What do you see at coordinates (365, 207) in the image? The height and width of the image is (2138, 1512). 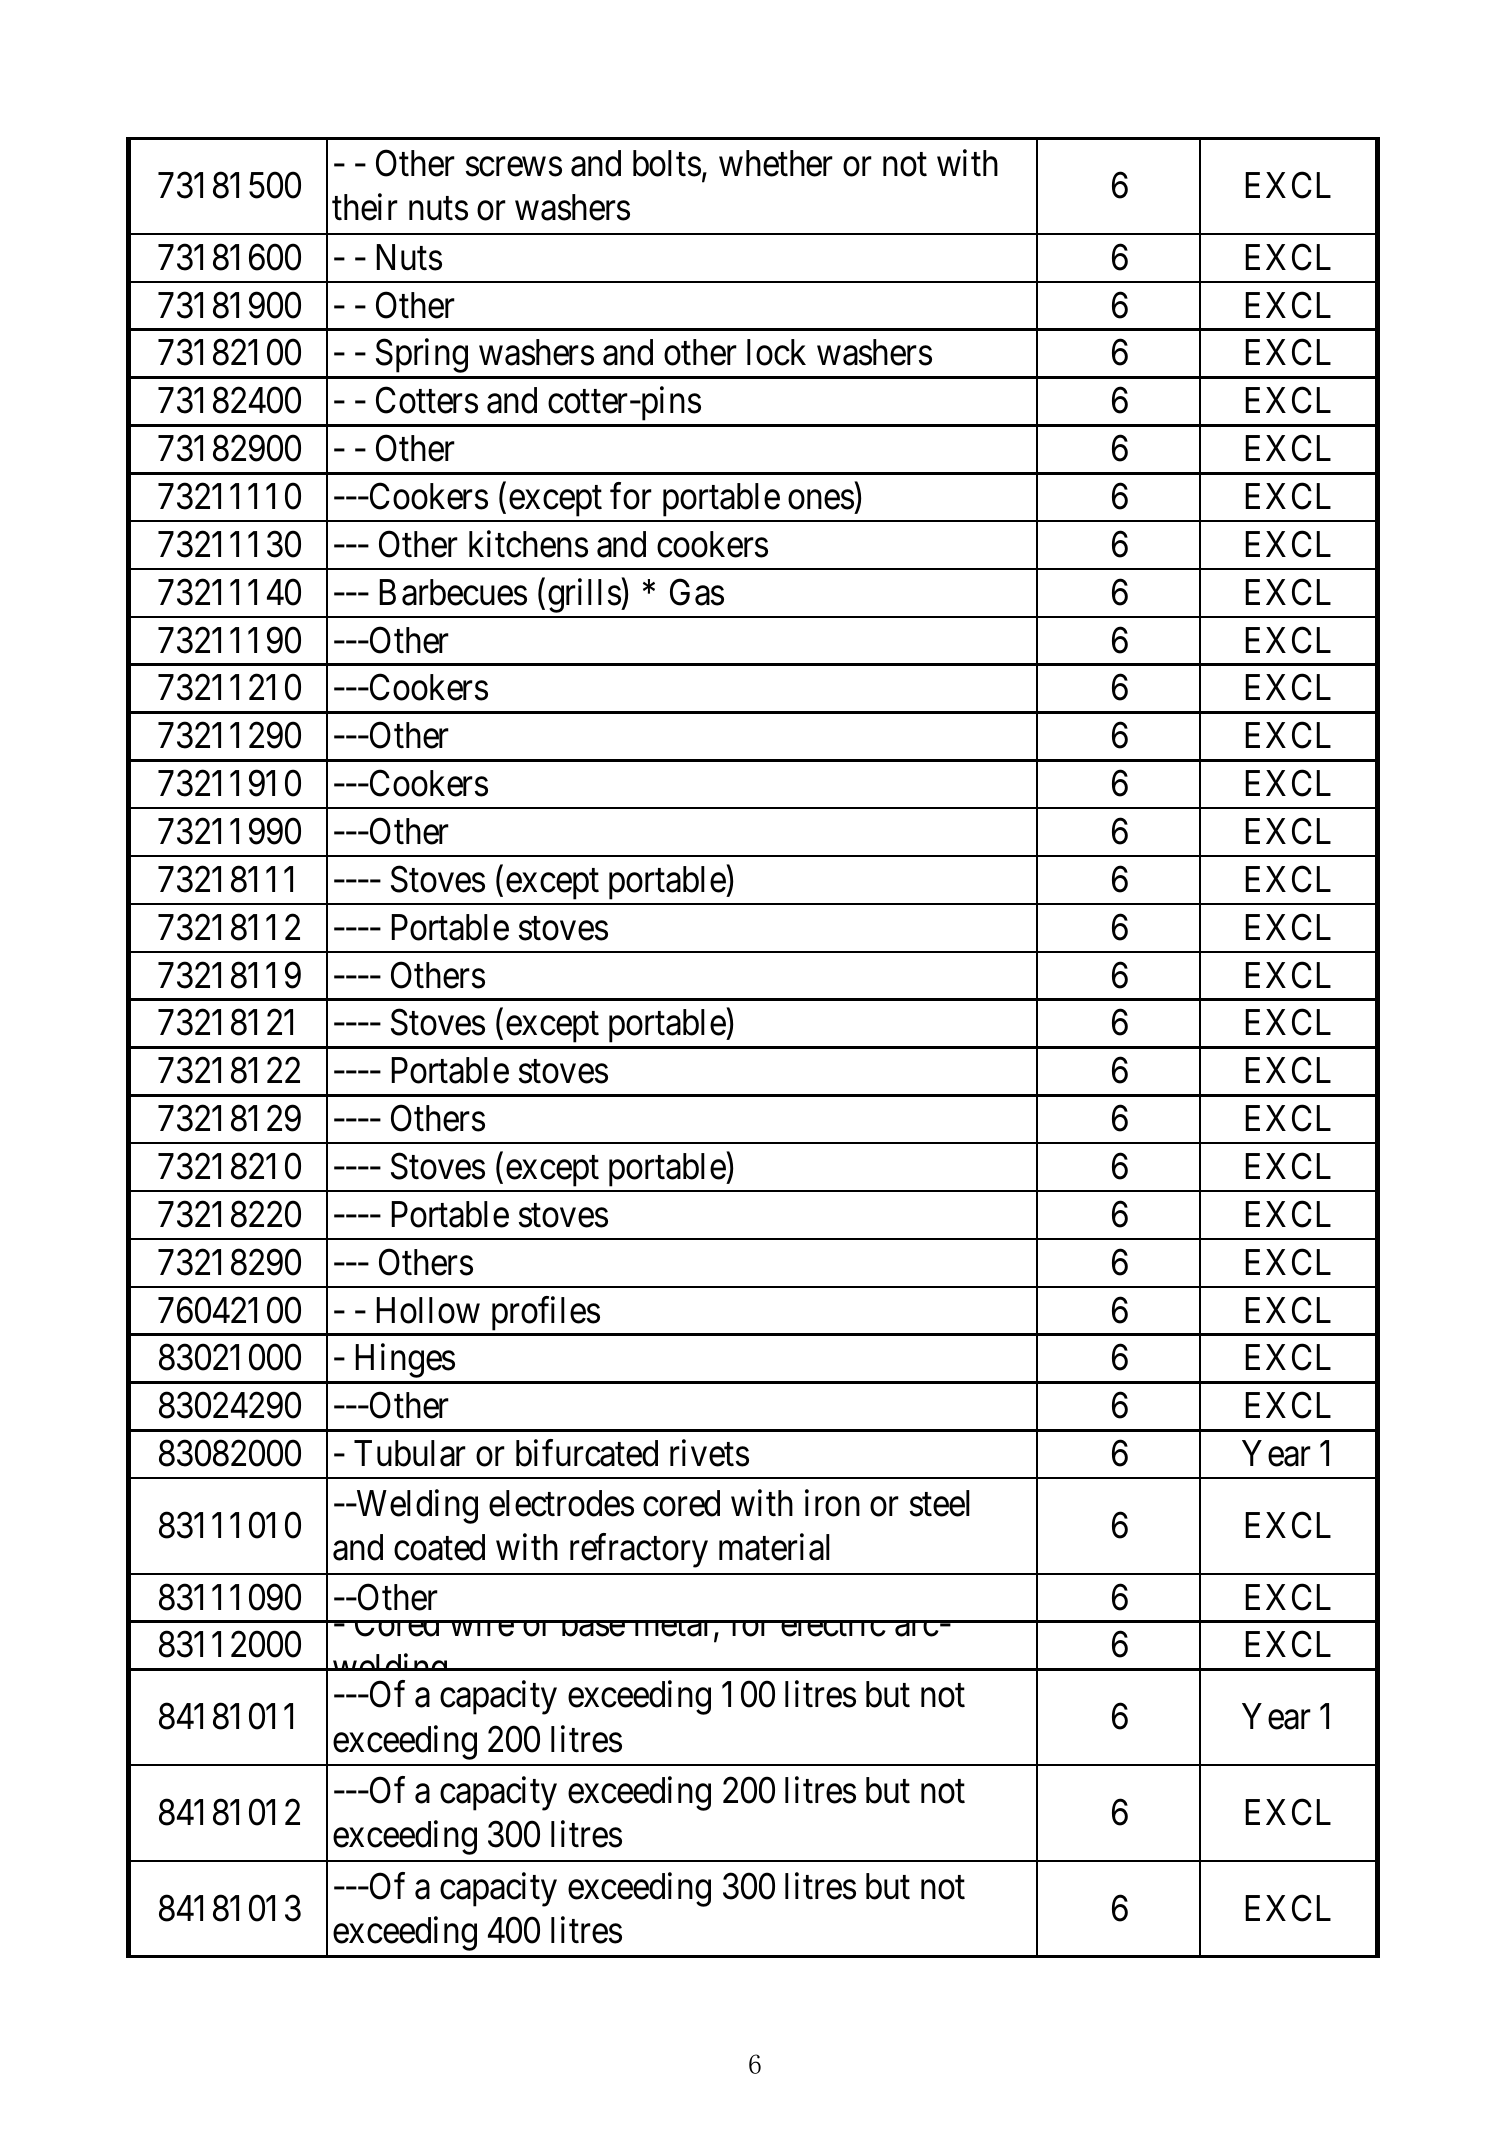 I see `their` at bounding box center [365, 207].
